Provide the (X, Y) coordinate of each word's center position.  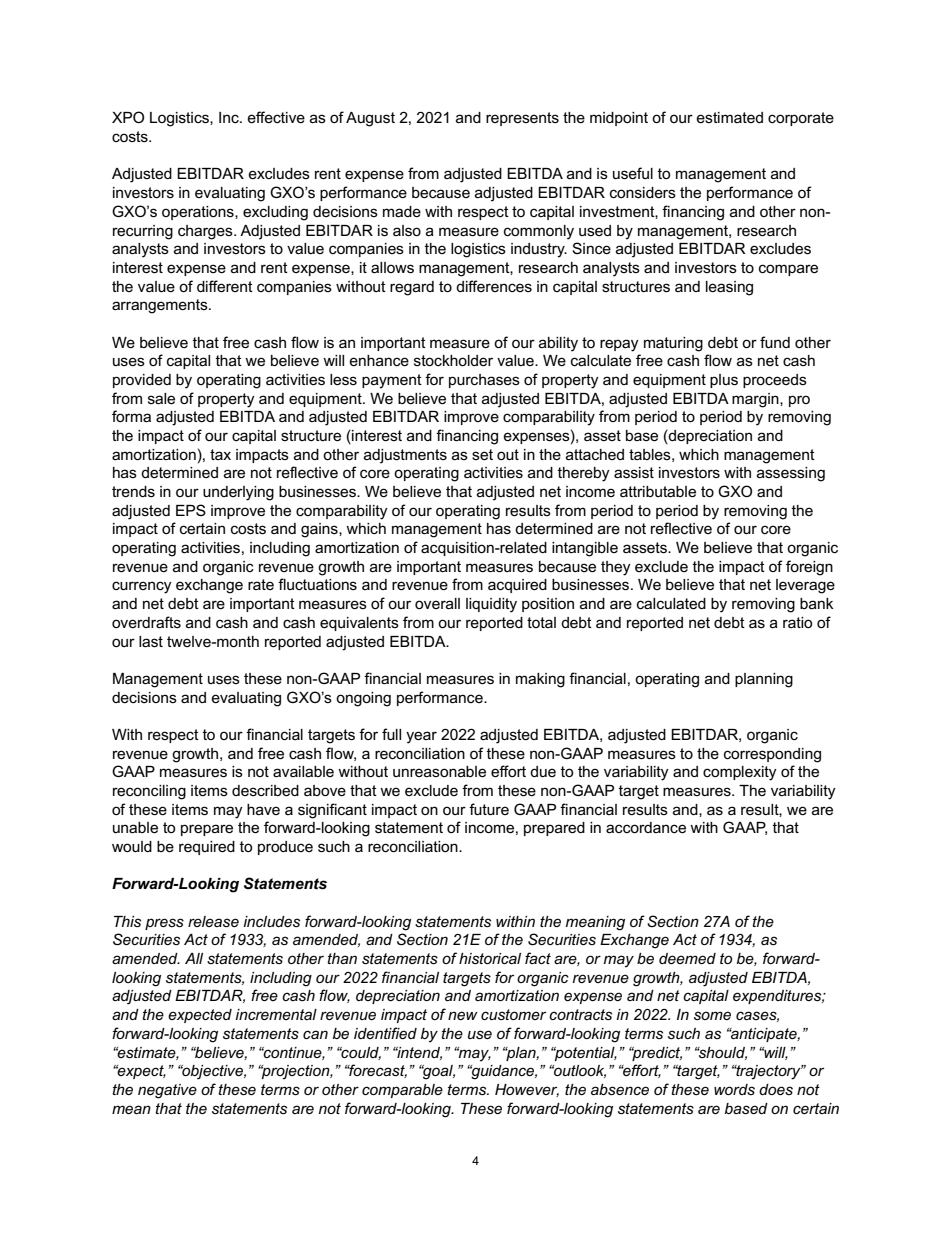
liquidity (491, 605)
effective (276, 117)
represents (522, 119)
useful (633, 173)
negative (167, 1091)
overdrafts (146, 622)
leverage (805, 586)
